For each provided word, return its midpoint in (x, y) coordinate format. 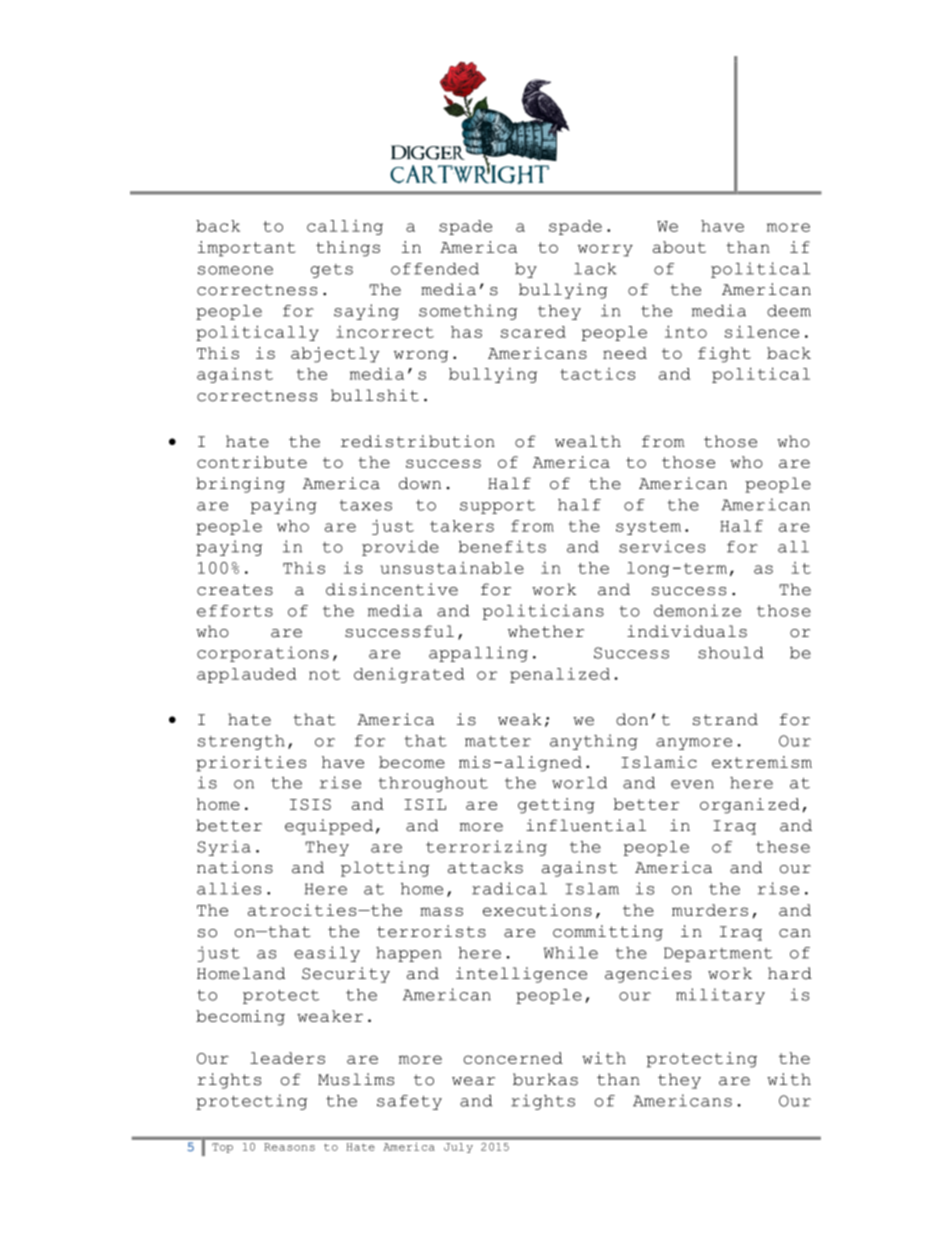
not (324, 674)
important (247, 249)
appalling (478, 654)
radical (509, 888)
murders (710, 910)
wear (473, 1081)
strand (725, 719)
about (679, 247)
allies (229, 888)
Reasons (289, 1147)
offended (435, 269)
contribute (252, 462)
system (648, 528)
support (497, 507)
